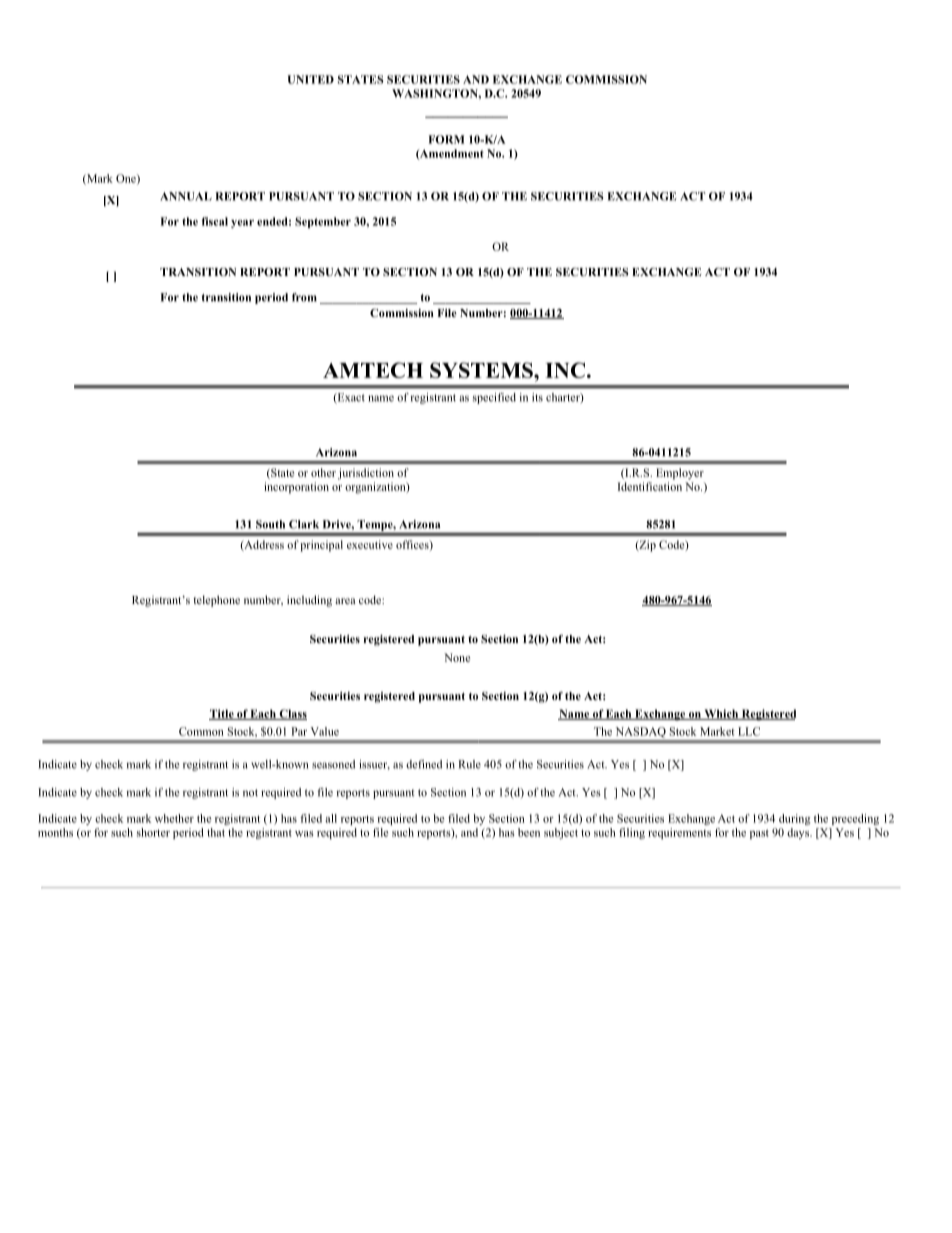  I want to click on from, so click(304, 297).
